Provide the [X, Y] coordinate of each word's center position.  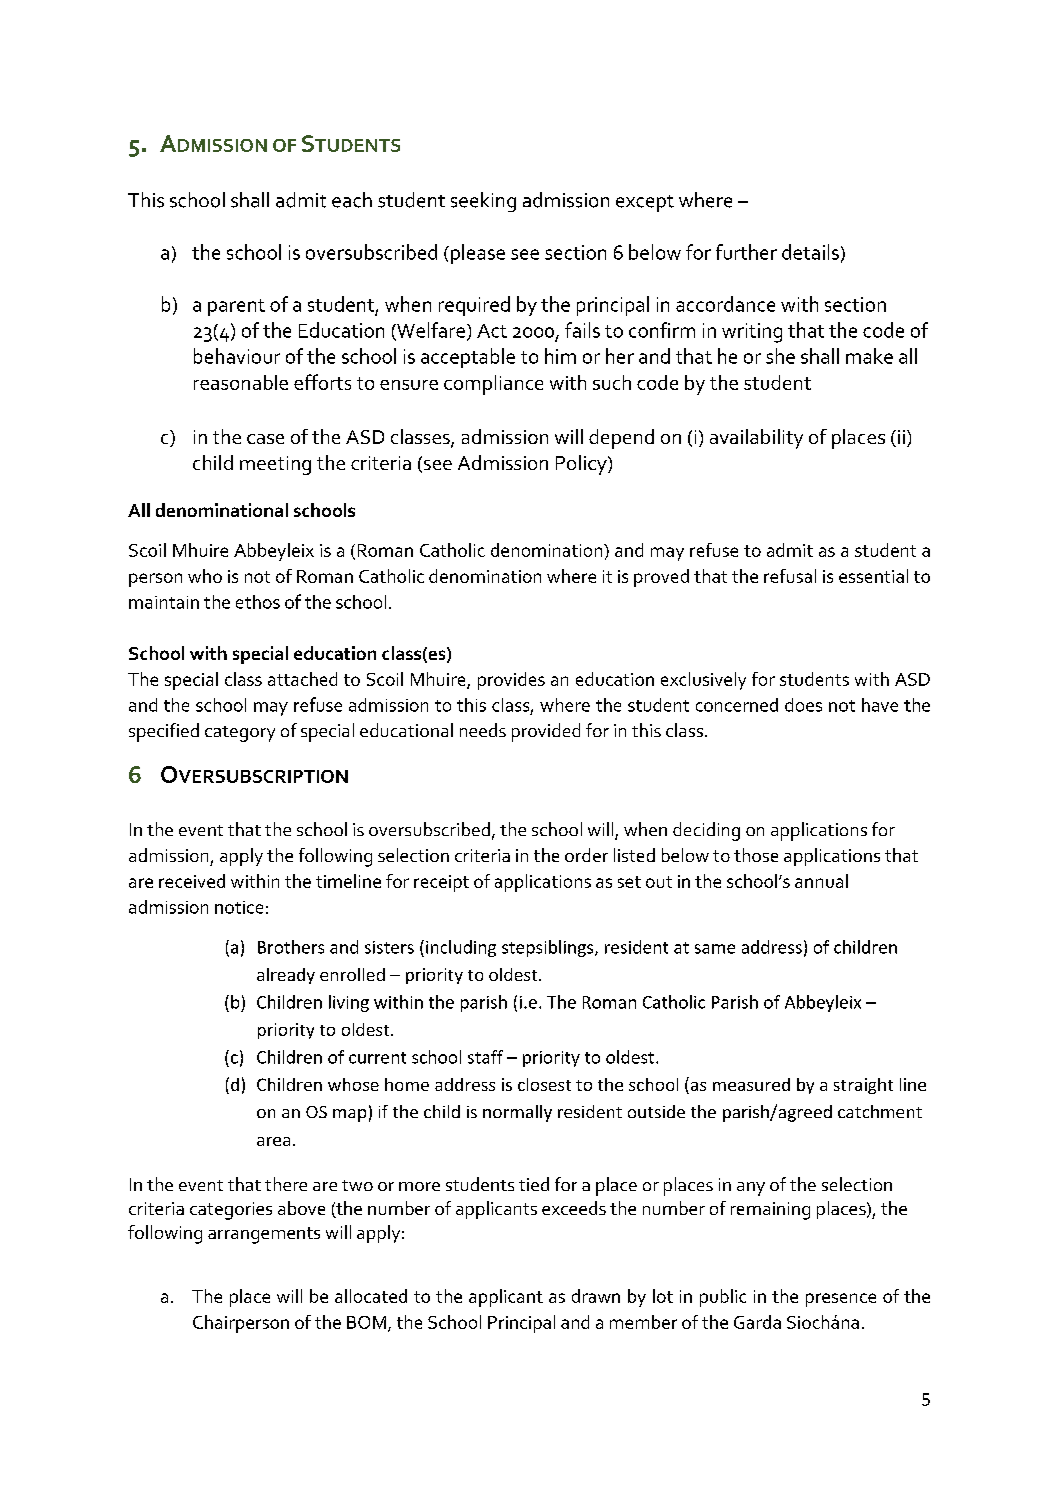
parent [236, 307]
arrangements [264, 1235]
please [478, 254]
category [240, 734]
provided [546, 732]
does [803, 705]
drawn [596, 1296]
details [810, 252]
